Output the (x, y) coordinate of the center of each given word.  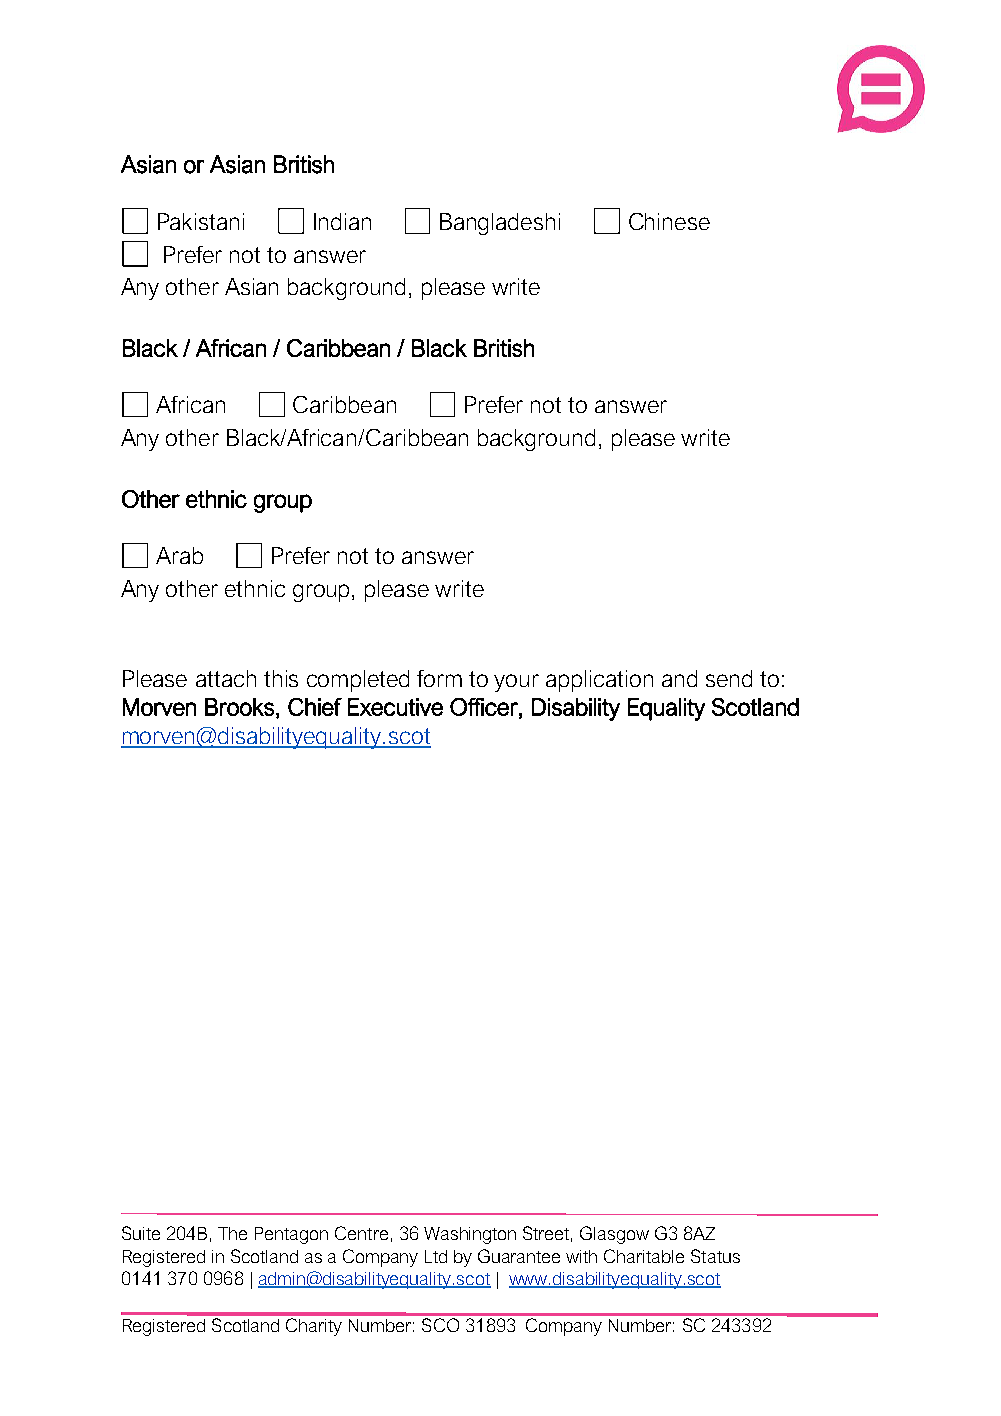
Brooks (239, 707)
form (439, 678)
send (729, 678)
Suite (141, 1233)
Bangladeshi (500, 224)
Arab (179, 555)
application (599, 681)
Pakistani (201, 221)
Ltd (436, 1256)
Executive (395, 707)
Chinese (669, 221)
